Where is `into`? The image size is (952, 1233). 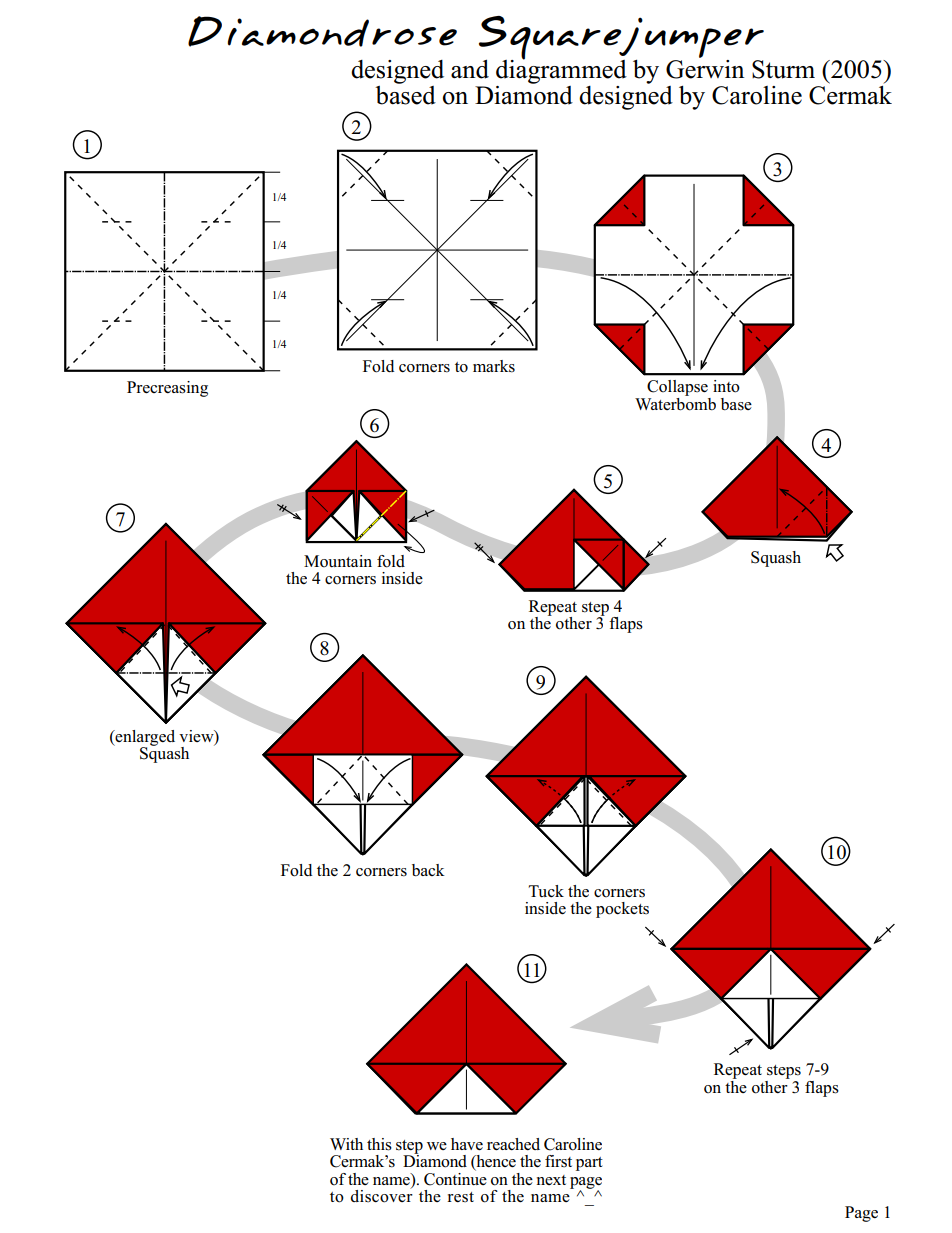 into is located at coordinates (726, 386).
